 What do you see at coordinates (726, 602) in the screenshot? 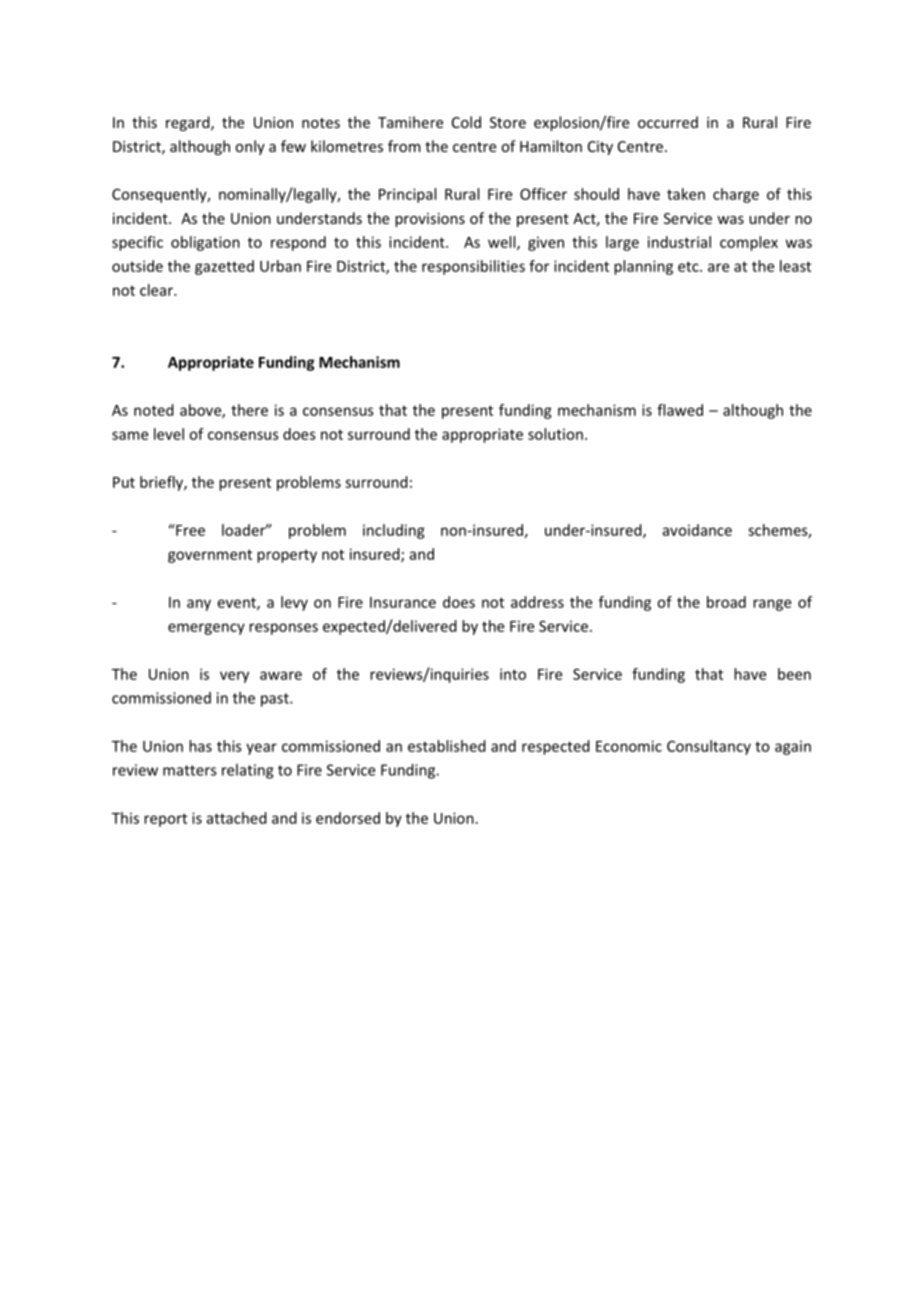
I see `broad` at bounding box center [726, 602].
